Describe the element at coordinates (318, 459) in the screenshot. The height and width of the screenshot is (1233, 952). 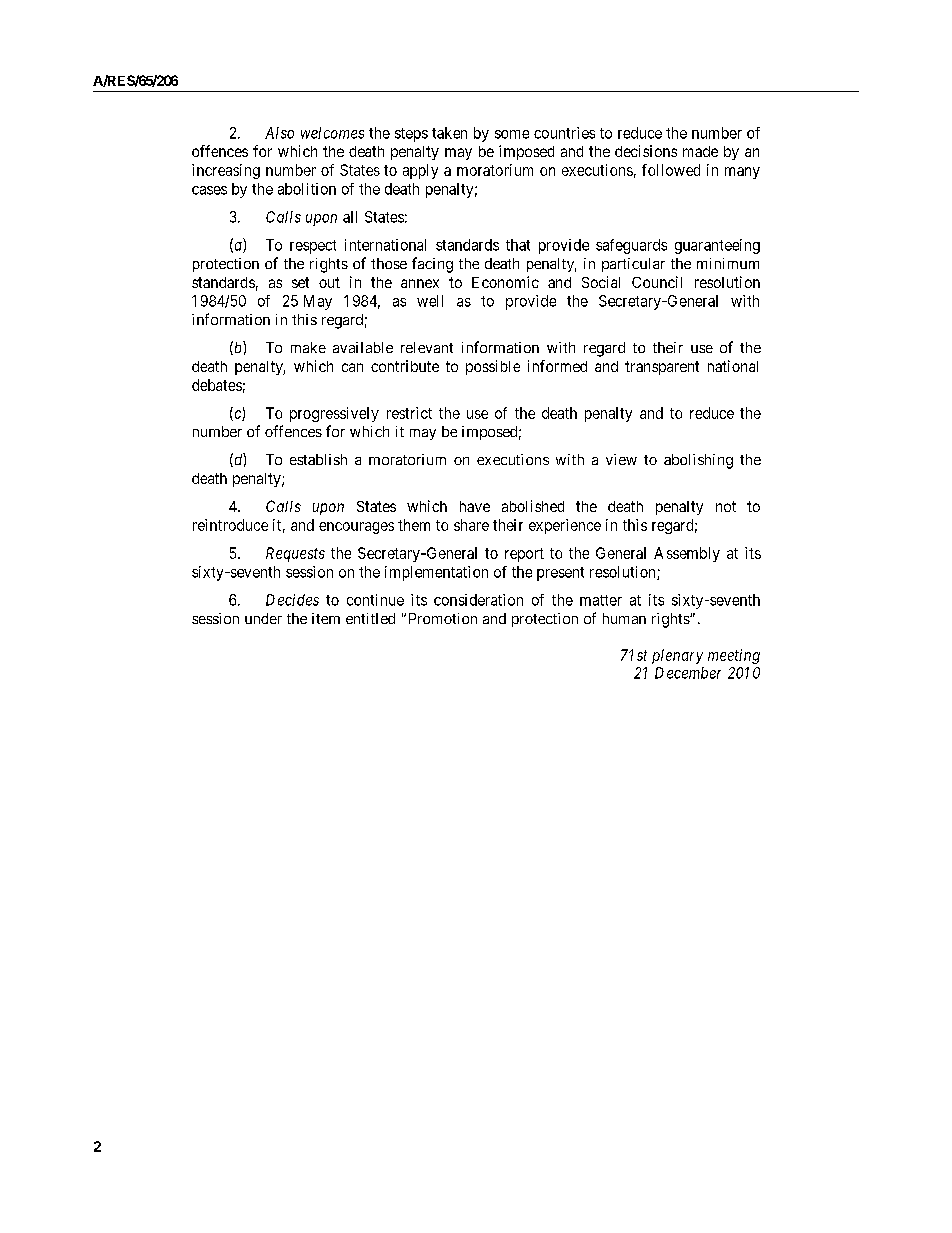
I see `establish` at that location.
